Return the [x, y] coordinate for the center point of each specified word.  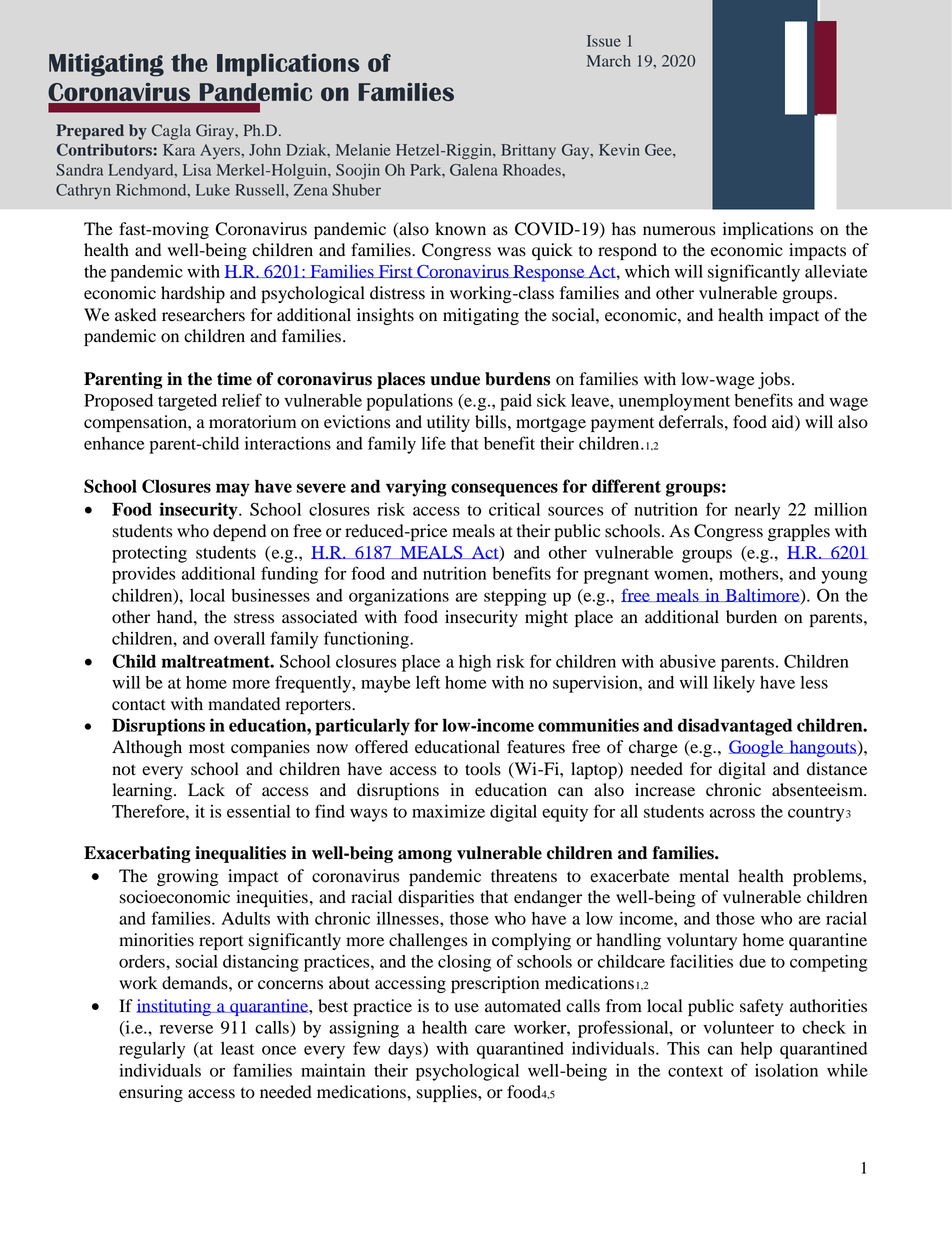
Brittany [528, 151]
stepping [515, 597]
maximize [448, 811]
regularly [152, 1050]
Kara [179, 150]
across [732, 813]
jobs [774, 380]
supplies [448, 1093]
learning [143, 791]
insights [385, 316]
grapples [799, 532]
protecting [149, 554]
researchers [203, 315]
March [609, 61]
